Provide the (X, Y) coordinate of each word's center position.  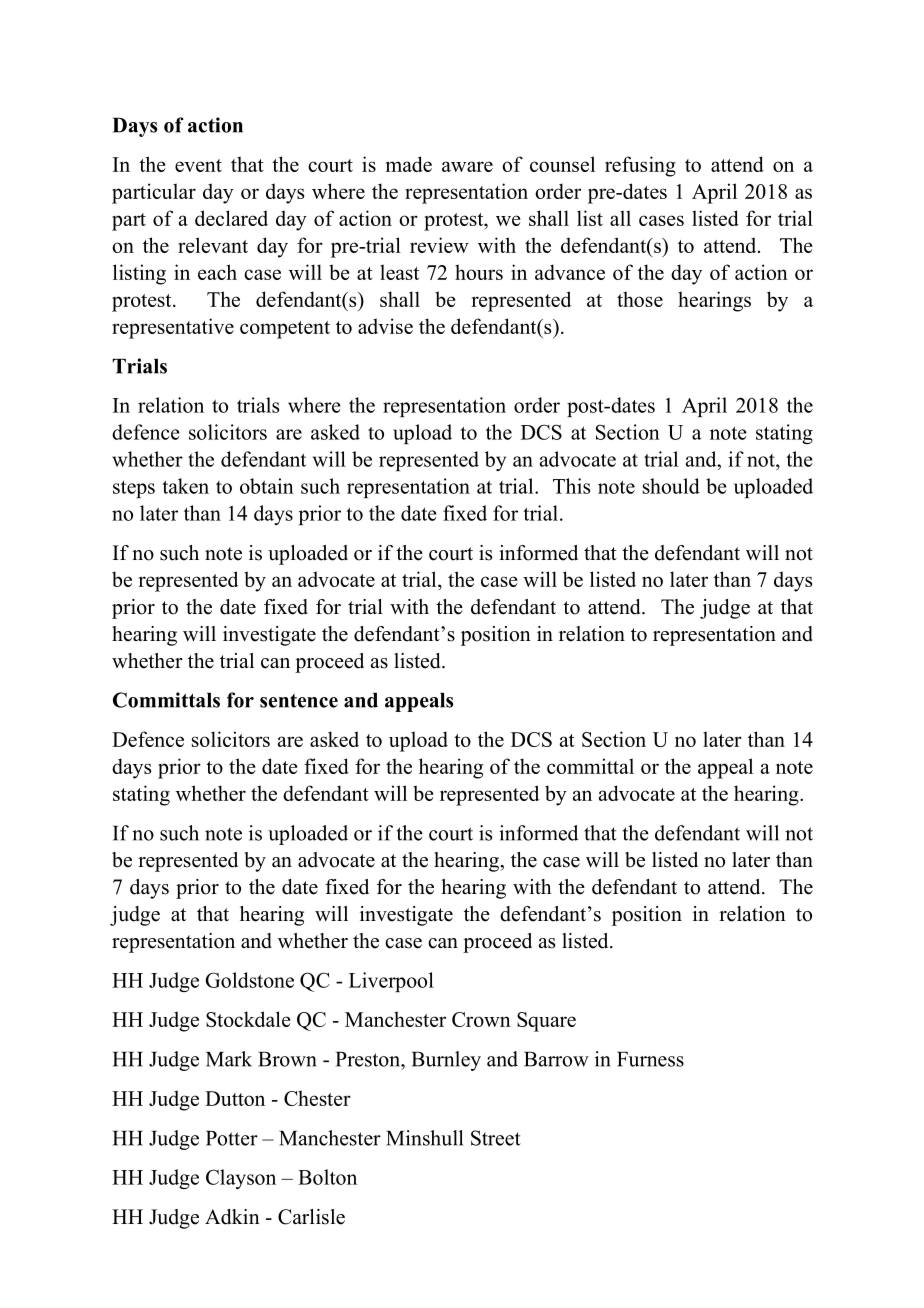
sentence (299, 701)
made (409, 164)
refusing (640, 166)
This (571, 486)
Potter (232, 1138)
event (198, 165)
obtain (267, 486)
